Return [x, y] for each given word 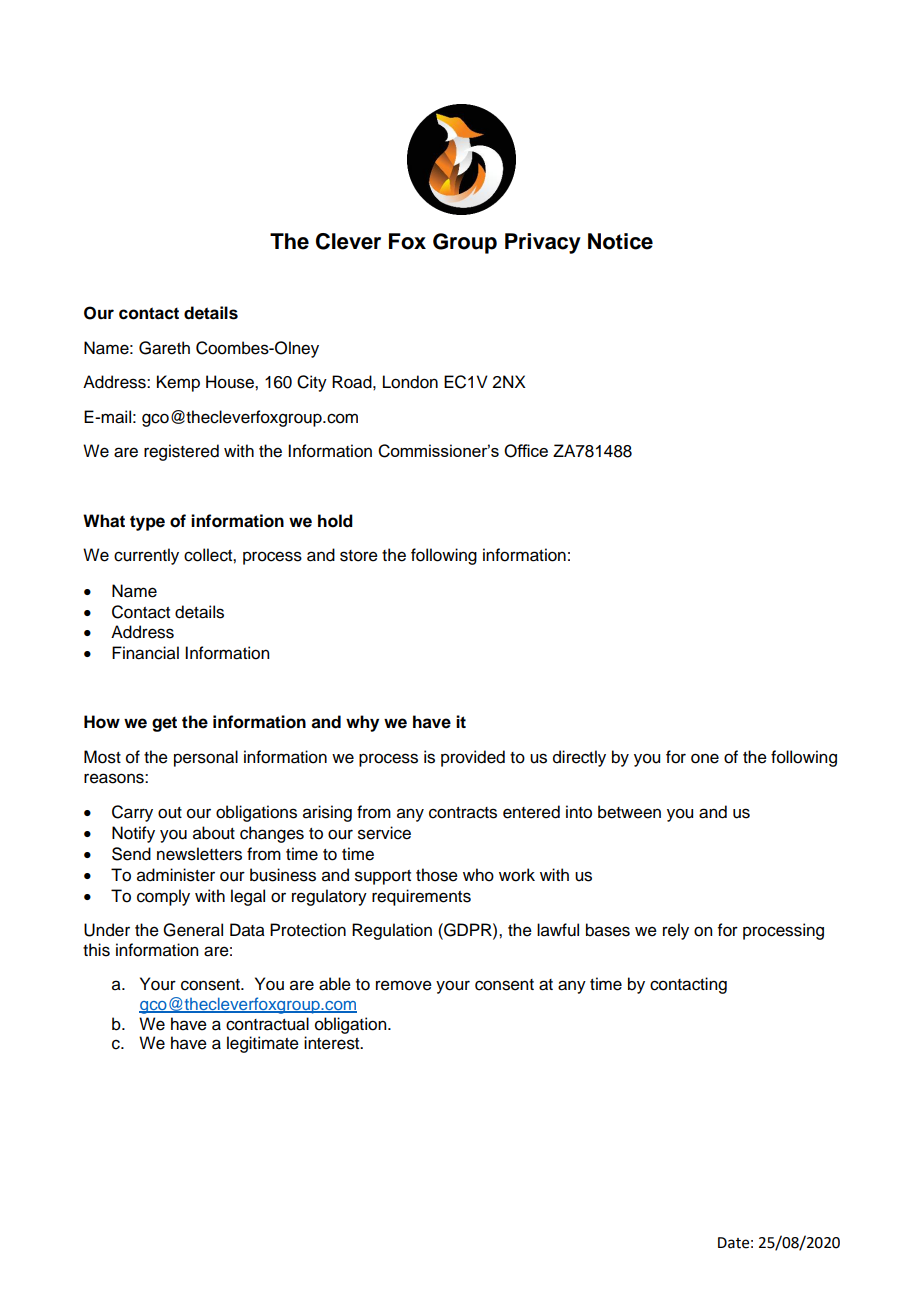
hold [335, 521]
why [362, 723]
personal [206, 758]
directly [579, 758]
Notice [620, 241]
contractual [267, 1024]
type [147, 523]
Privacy [543, 243]
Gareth [164, 348]
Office [526, 451]
